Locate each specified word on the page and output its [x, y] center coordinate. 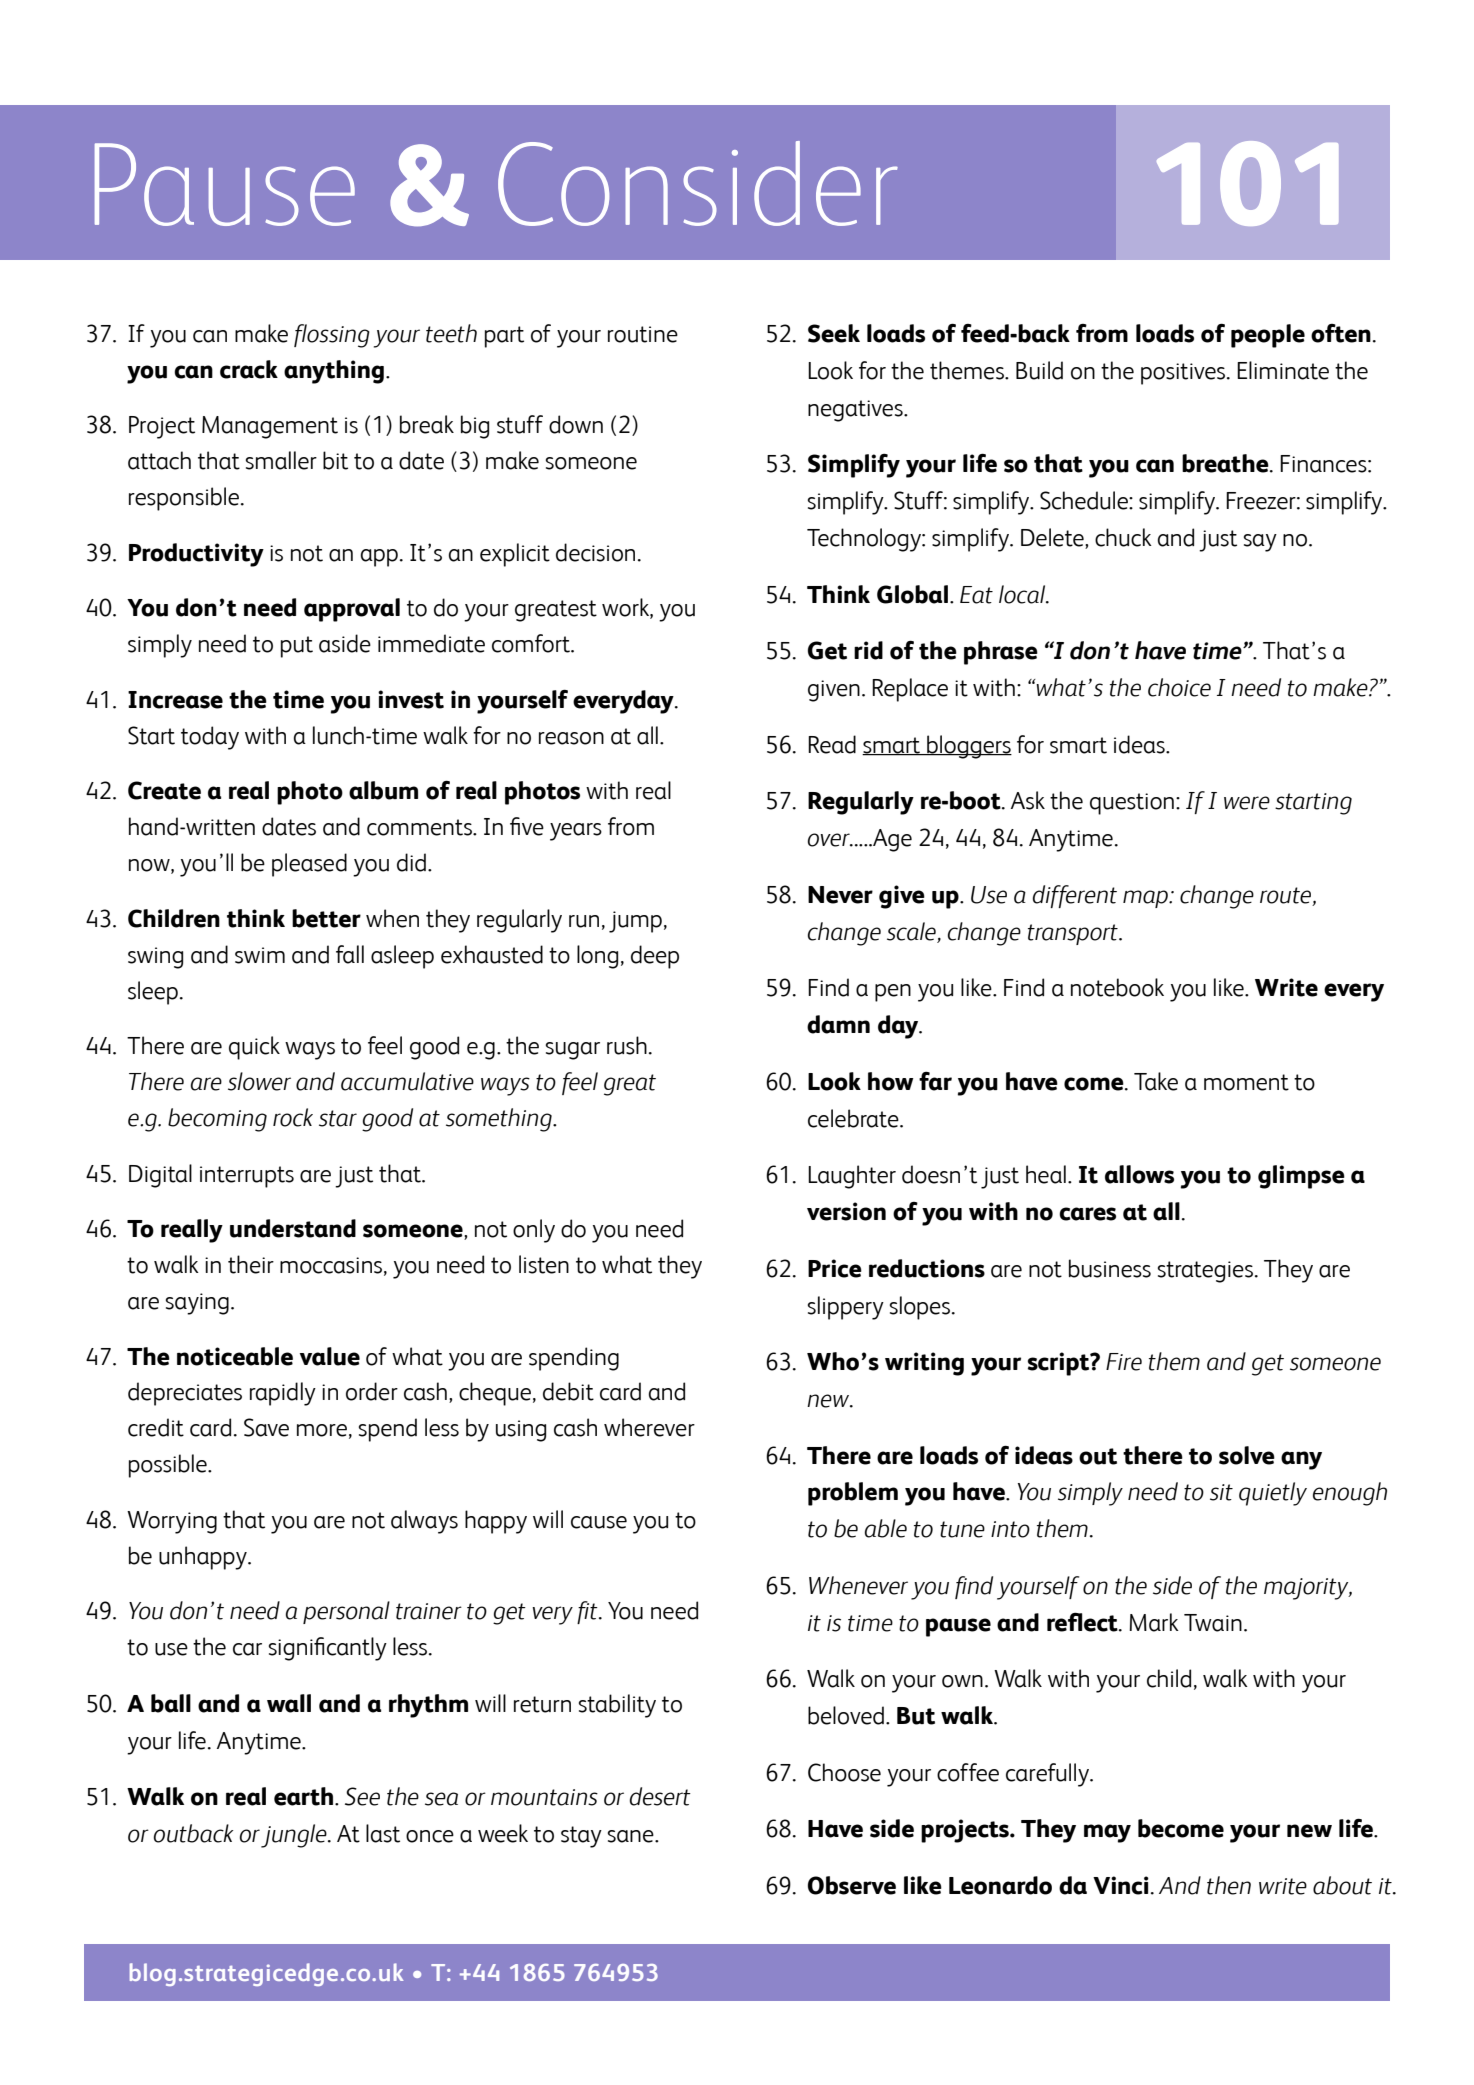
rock [293, 1117]
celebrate [854, 1118]
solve [1247, 1455]
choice [1179, 687]
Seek [834, 333]
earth [305, 1796]
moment [1246, 1082]
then [1229, 1885]
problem [853, 1494]
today [210, 738]
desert [660, 1796]
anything [334, 372]
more [322, 1430]
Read [832, 744]
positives [1184, 374]
